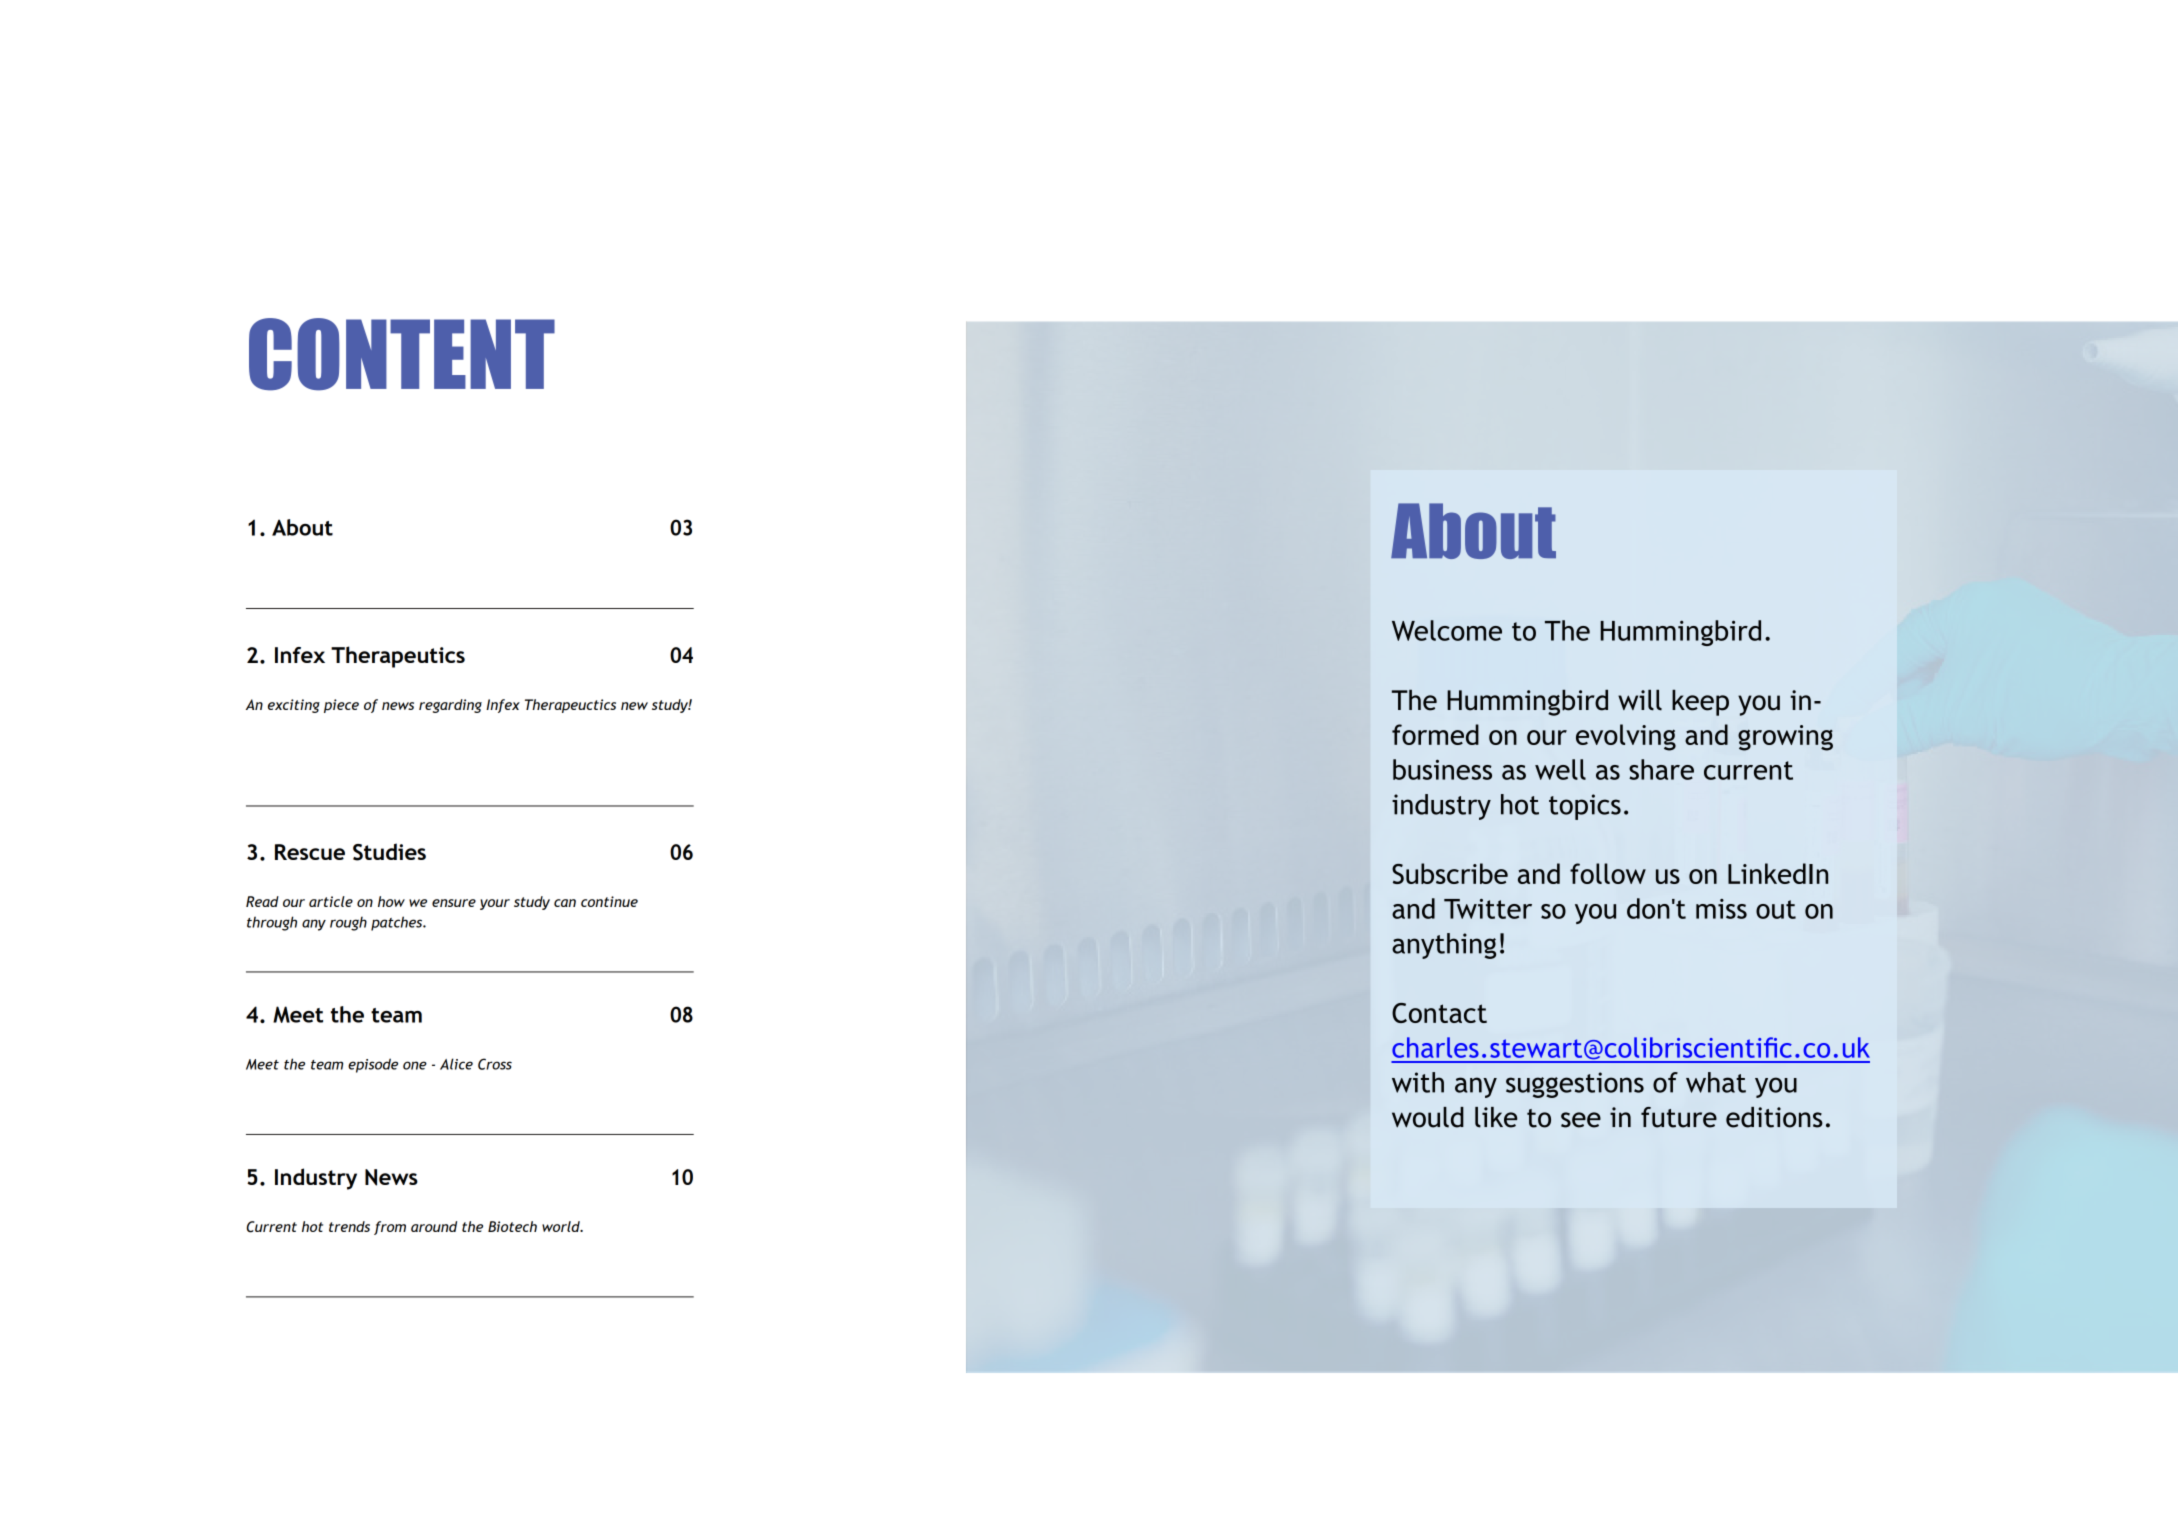  What do you see at coordinates (1447, 630) in the screenshot?
I see `Welcome` at bounding box center [1447, 630].
